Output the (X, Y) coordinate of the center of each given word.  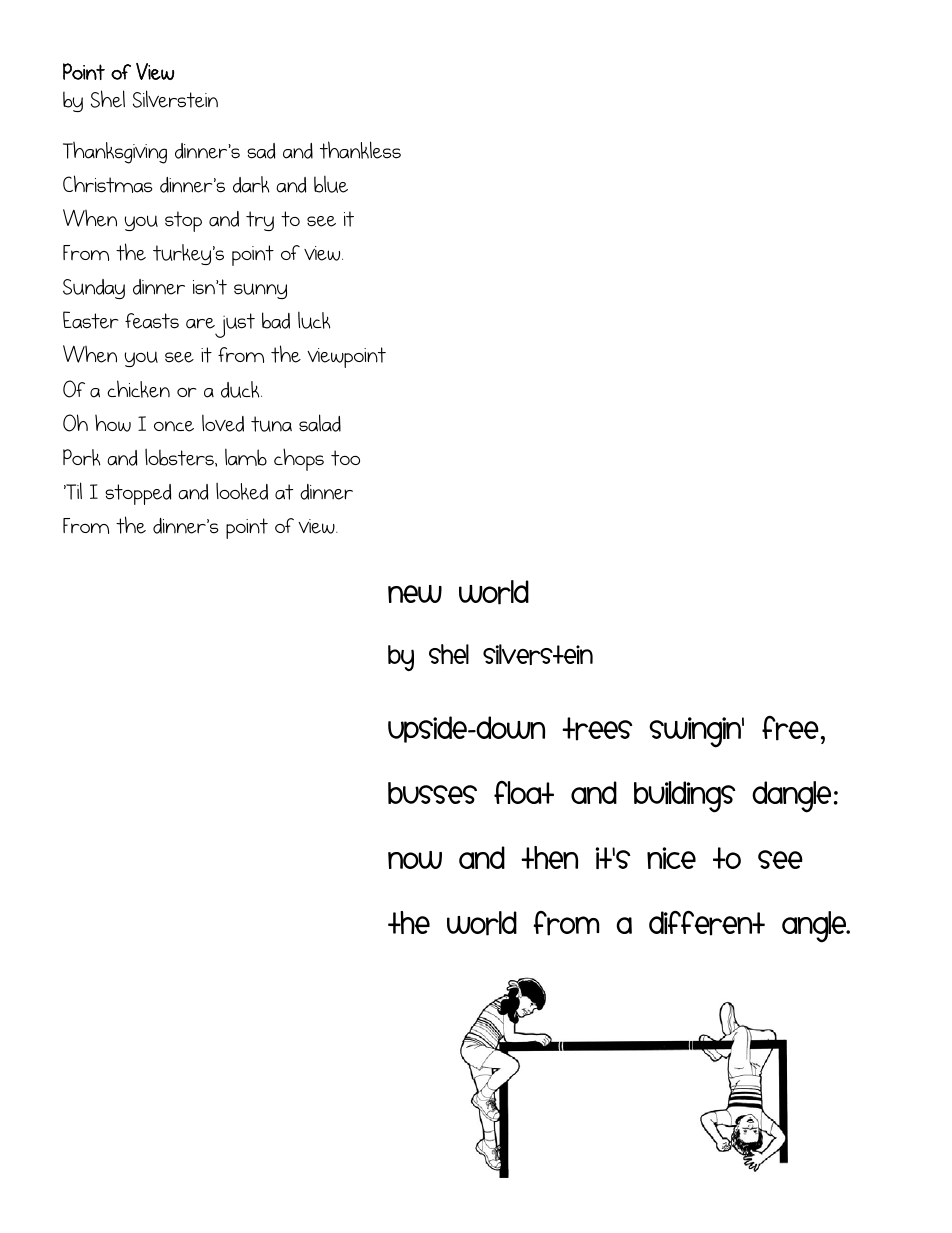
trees (597, 729)
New (415, 594)
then (549, 857)
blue (331, 184)
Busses (432, 793)
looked (242, 491)
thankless (360, 150)
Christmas (107, 184)
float (524, 792)
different (707, 923)
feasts (152, 321)
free (790, 728)
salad (320, 423)
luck (314, 320)
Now (415, 860)
